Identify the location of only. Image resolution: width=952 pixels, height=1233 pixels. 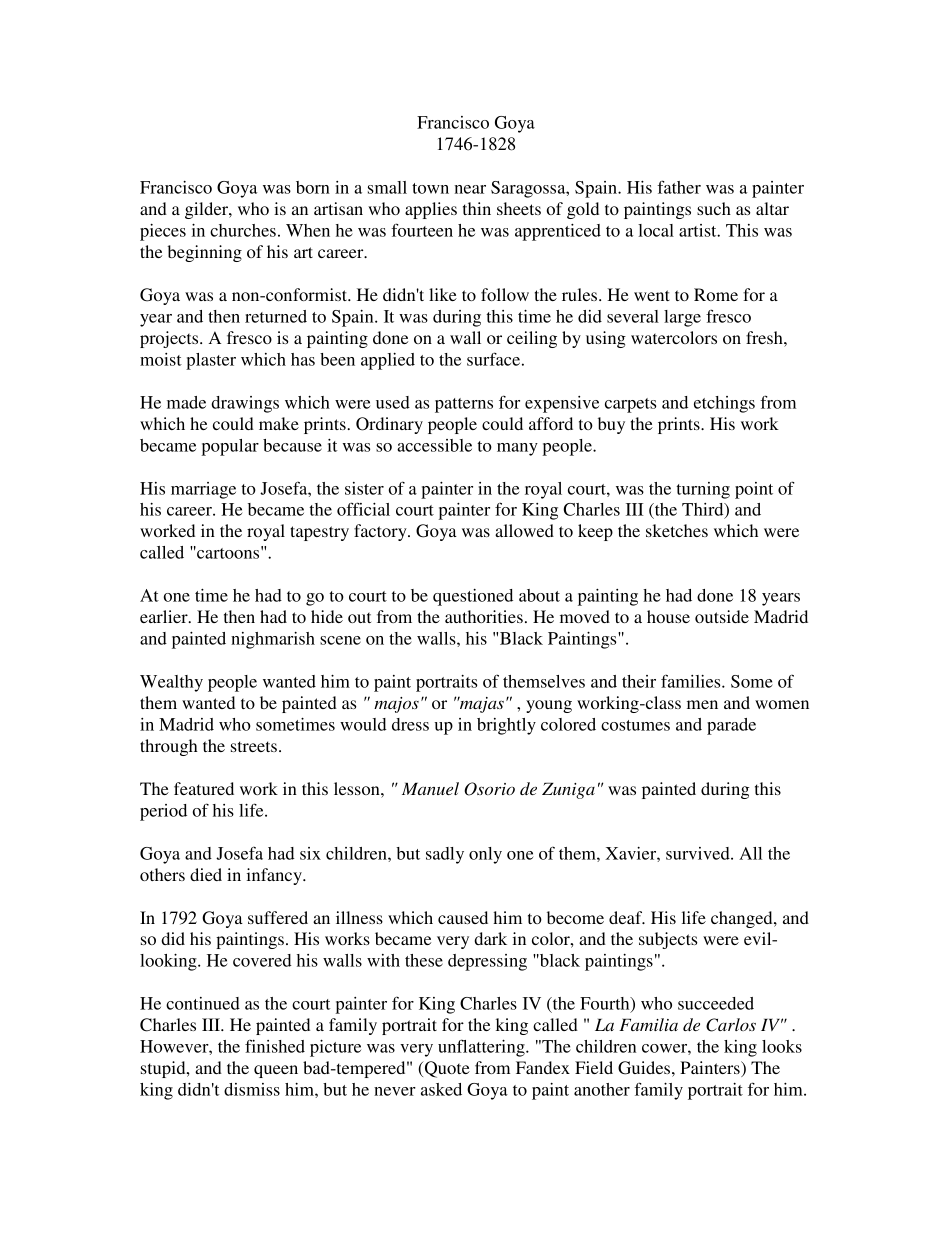
(485, 855).
